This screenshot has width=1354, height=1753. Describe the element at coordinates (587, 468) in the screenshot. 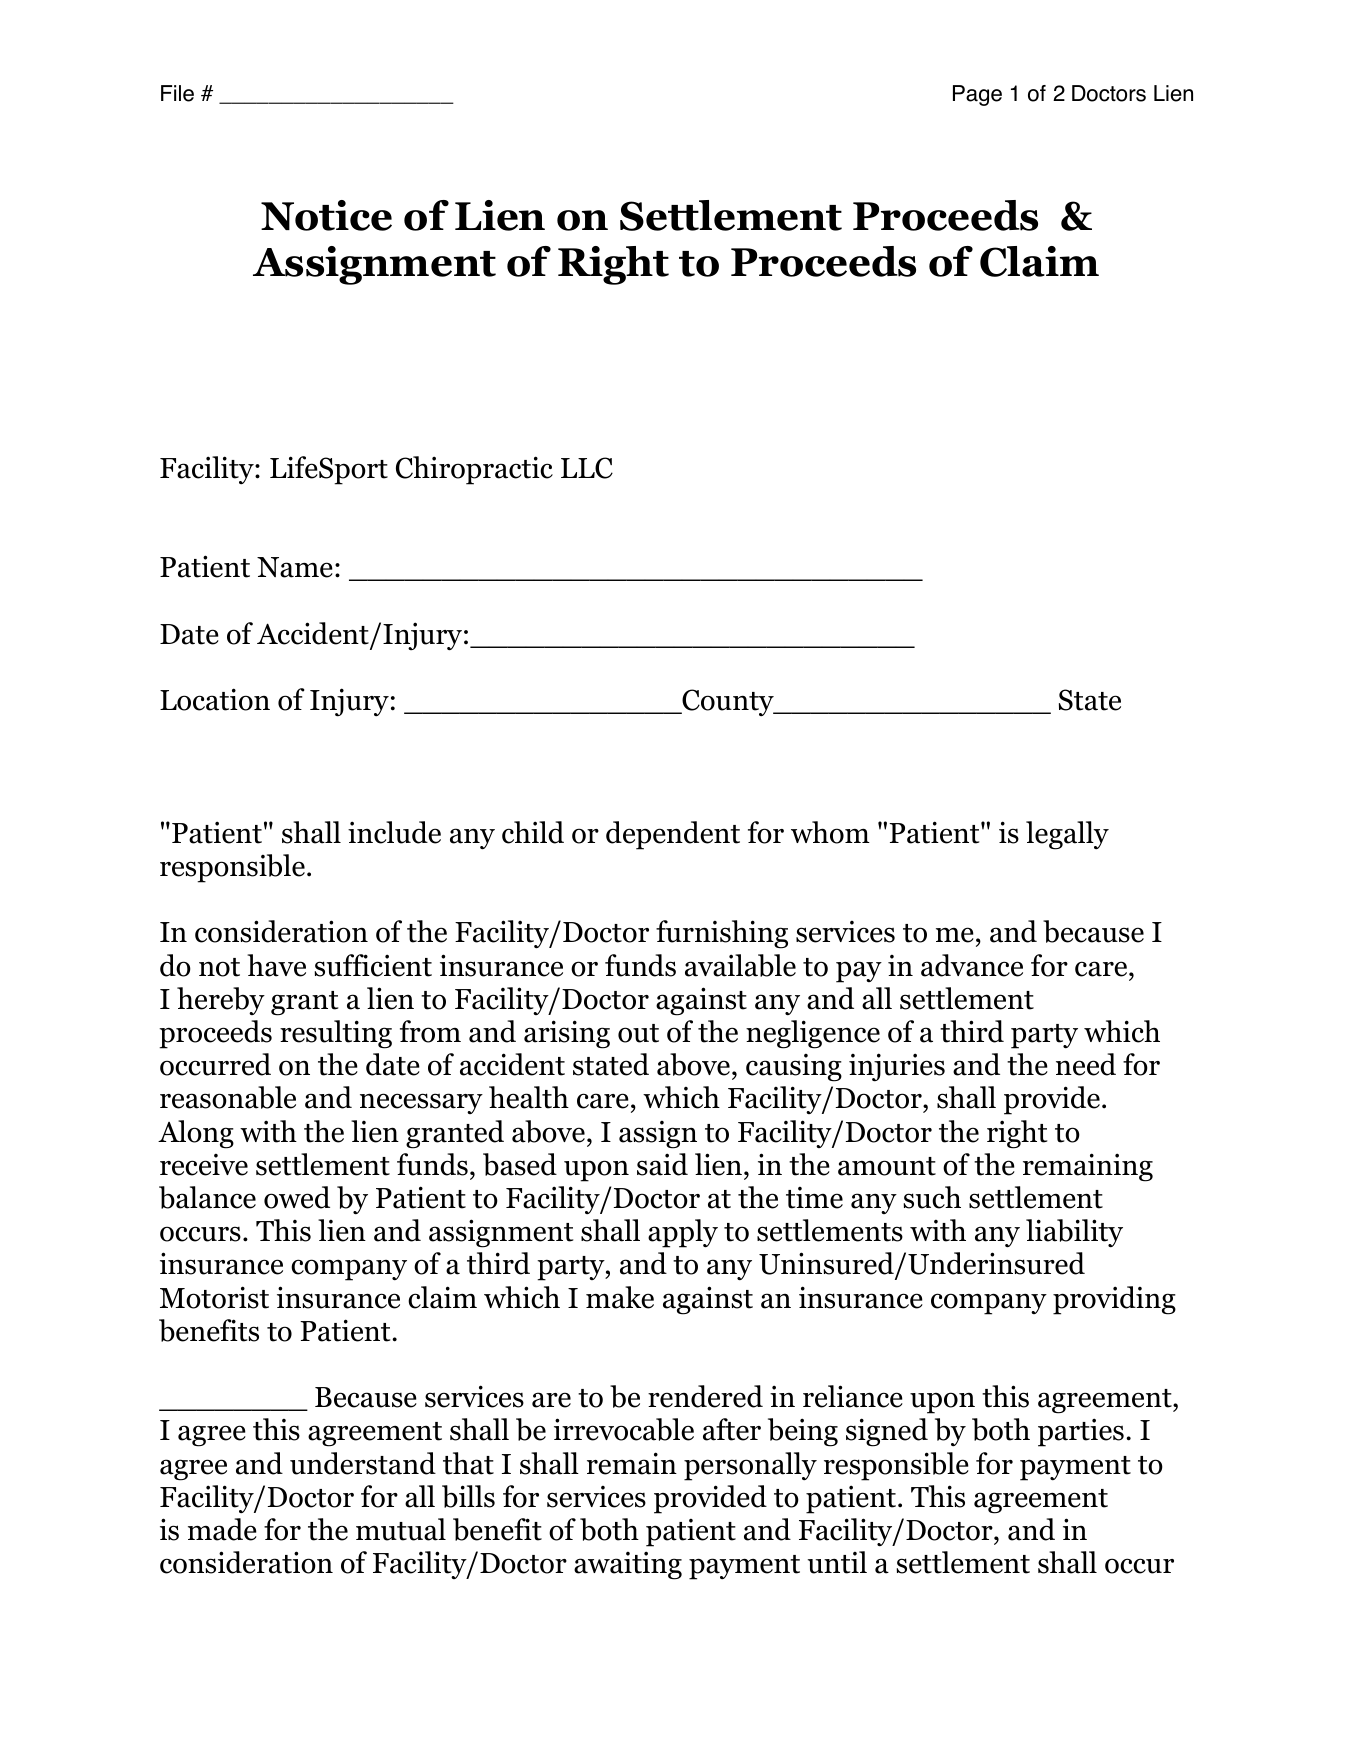

I see `LLC` at that location.
